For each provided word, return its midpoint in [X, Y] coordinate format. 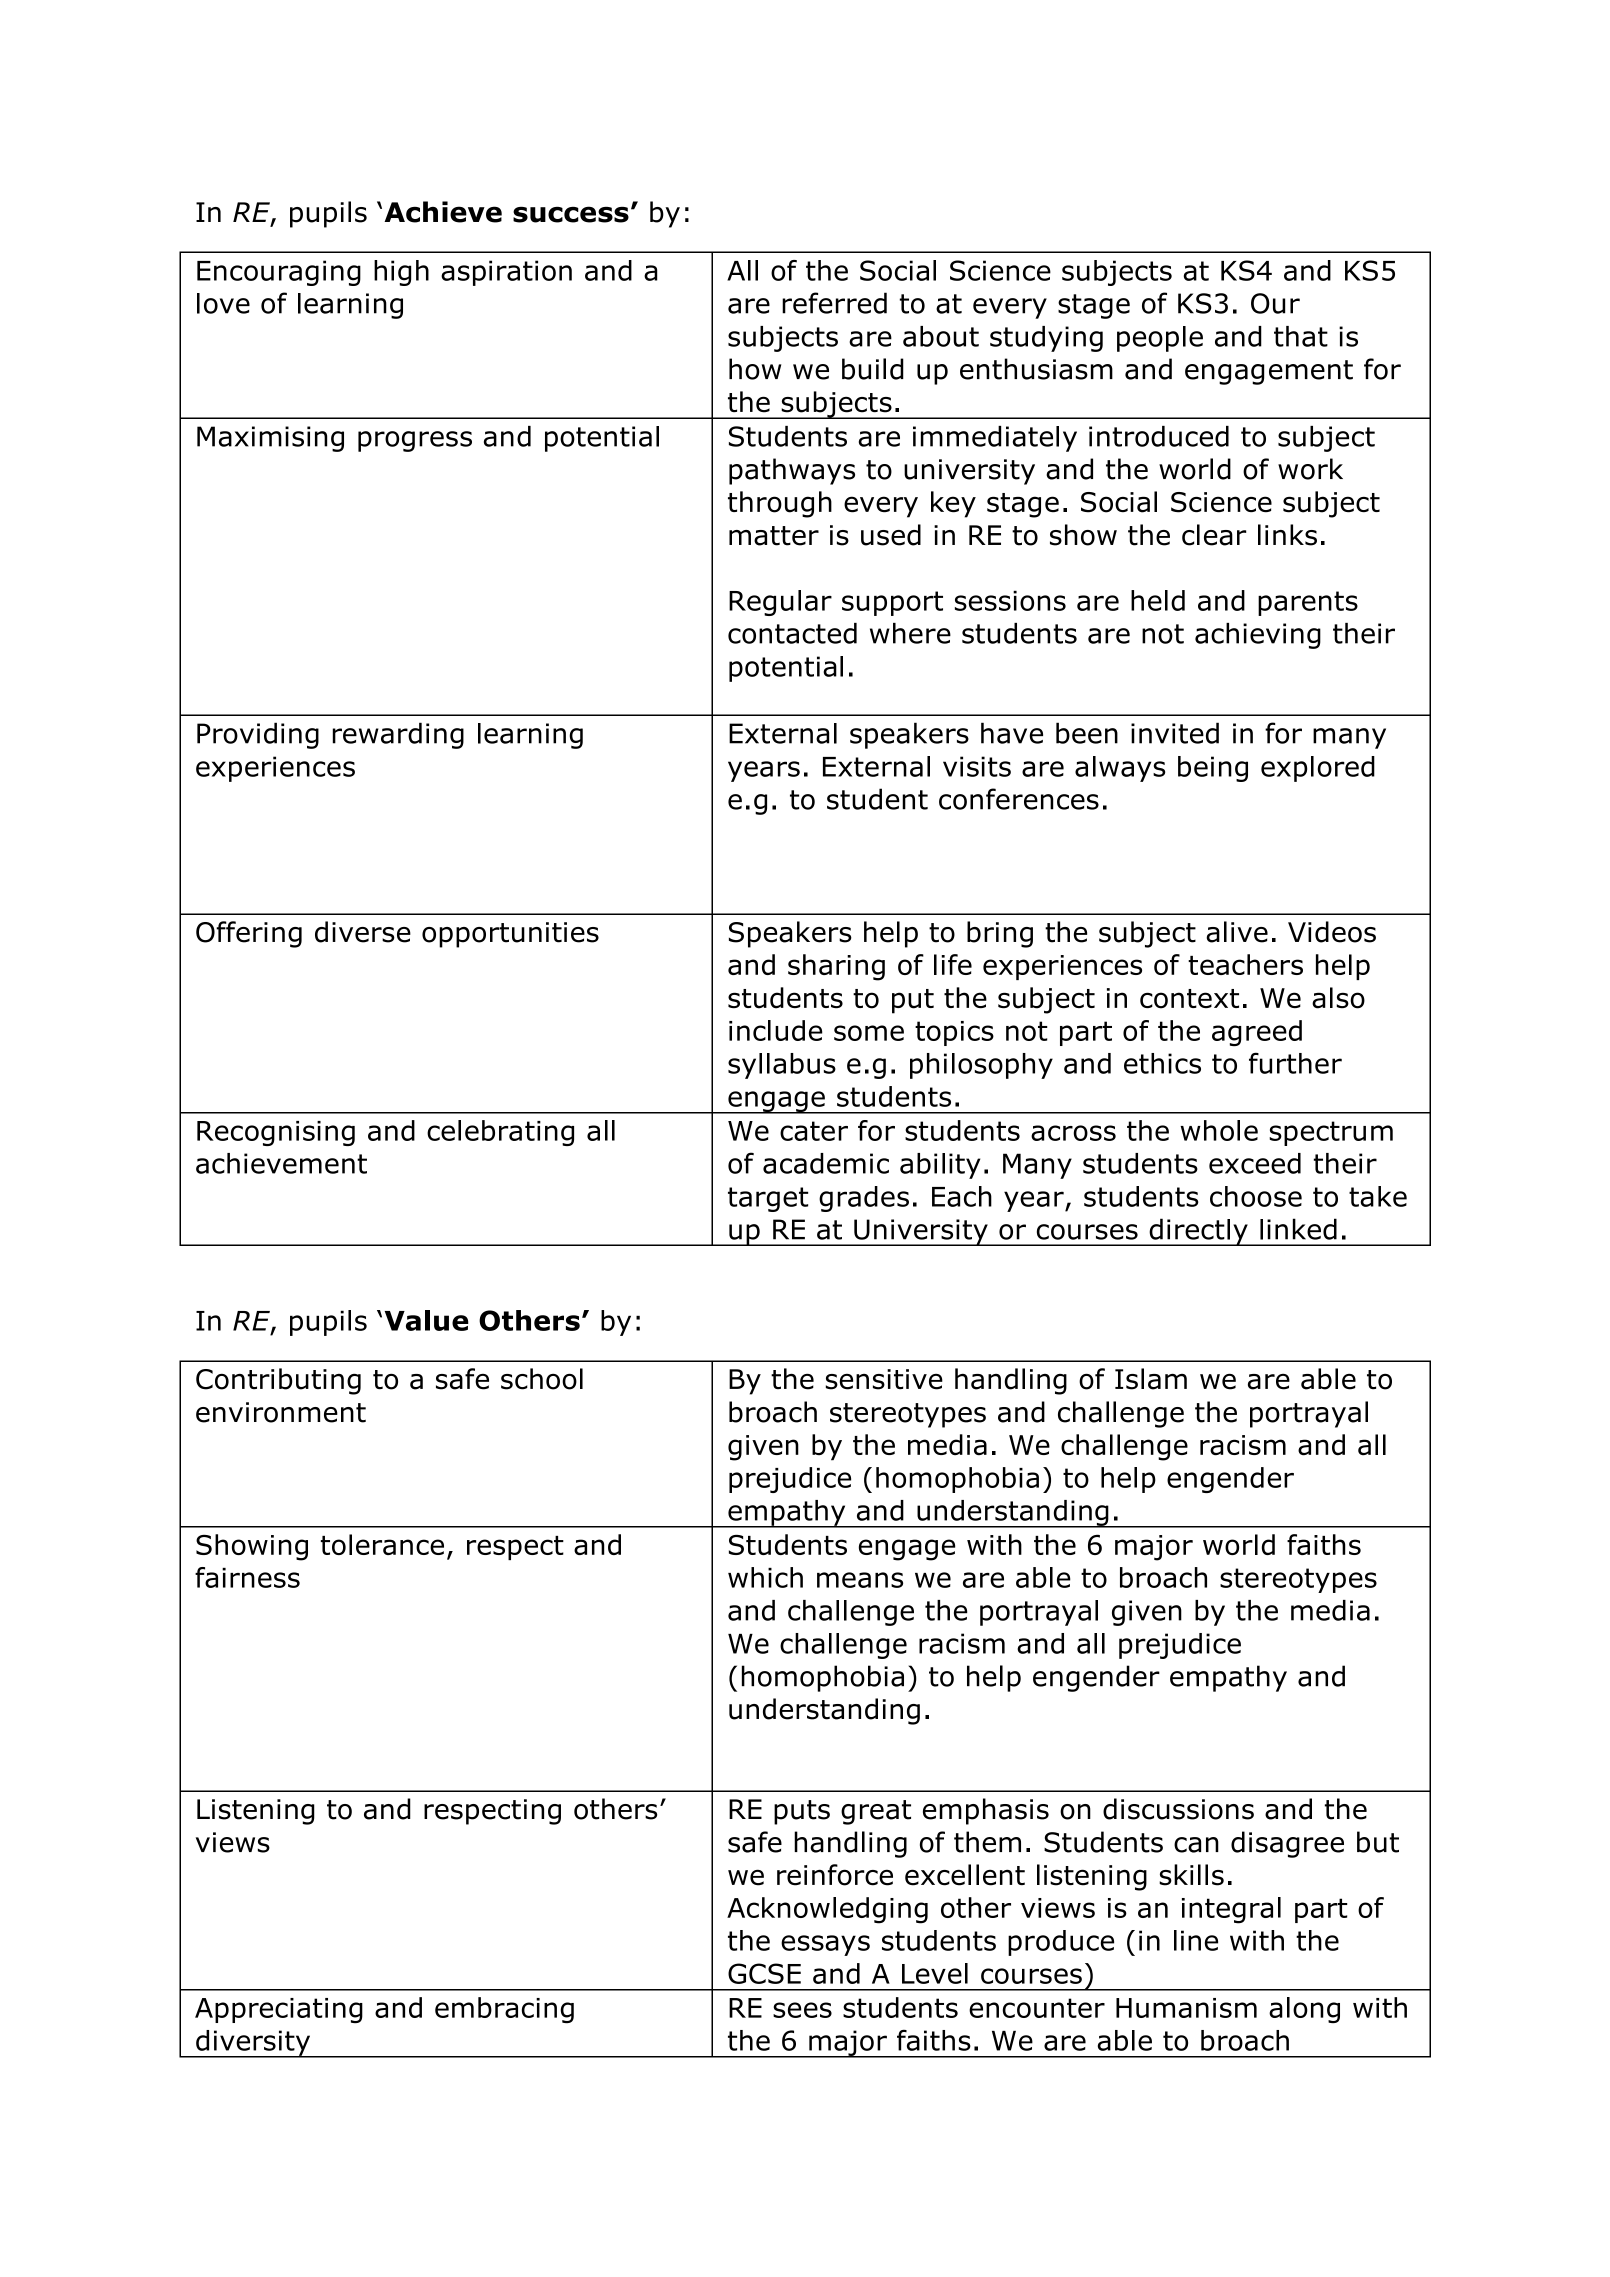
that [1301, 336]
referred [834, 303]
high [401, 273]
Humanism [1186, 2008]
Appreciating [279, 2010]
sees [802, 2010]
